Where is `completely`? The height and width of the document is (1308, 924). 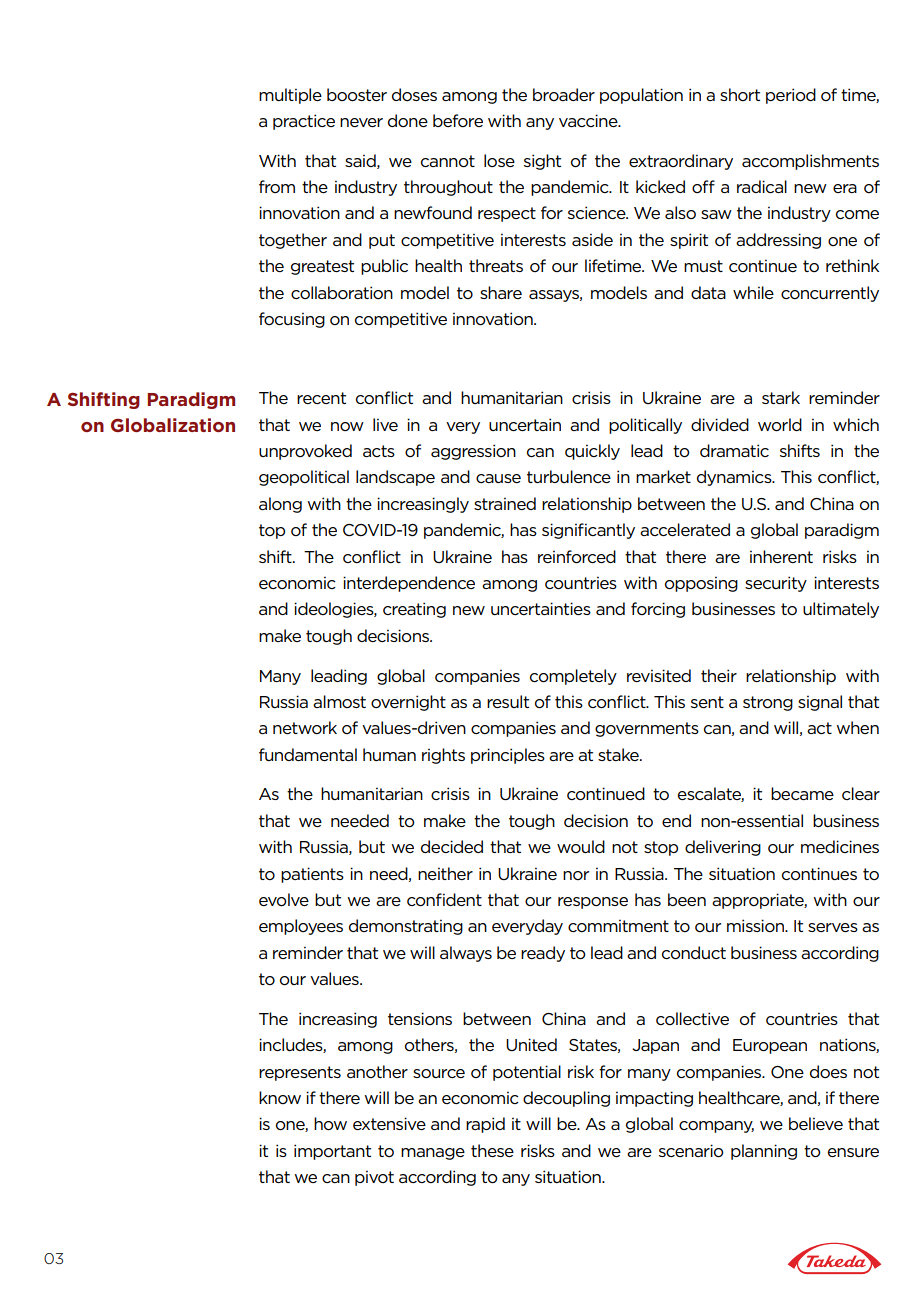 completely is located at coordinates (573, 677).
